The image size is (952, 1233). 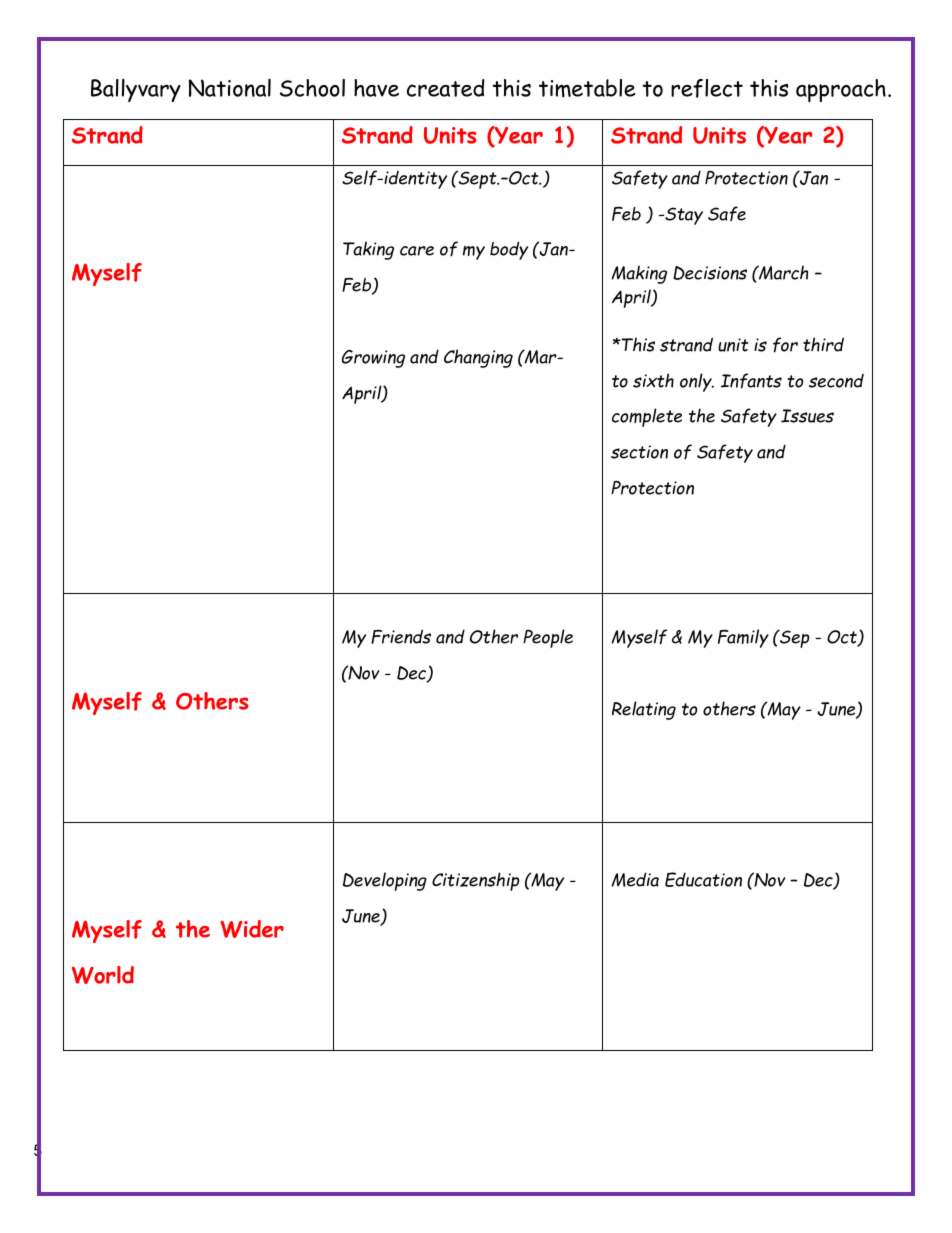 I want to click on Changing, so click(x=478, y=358).
